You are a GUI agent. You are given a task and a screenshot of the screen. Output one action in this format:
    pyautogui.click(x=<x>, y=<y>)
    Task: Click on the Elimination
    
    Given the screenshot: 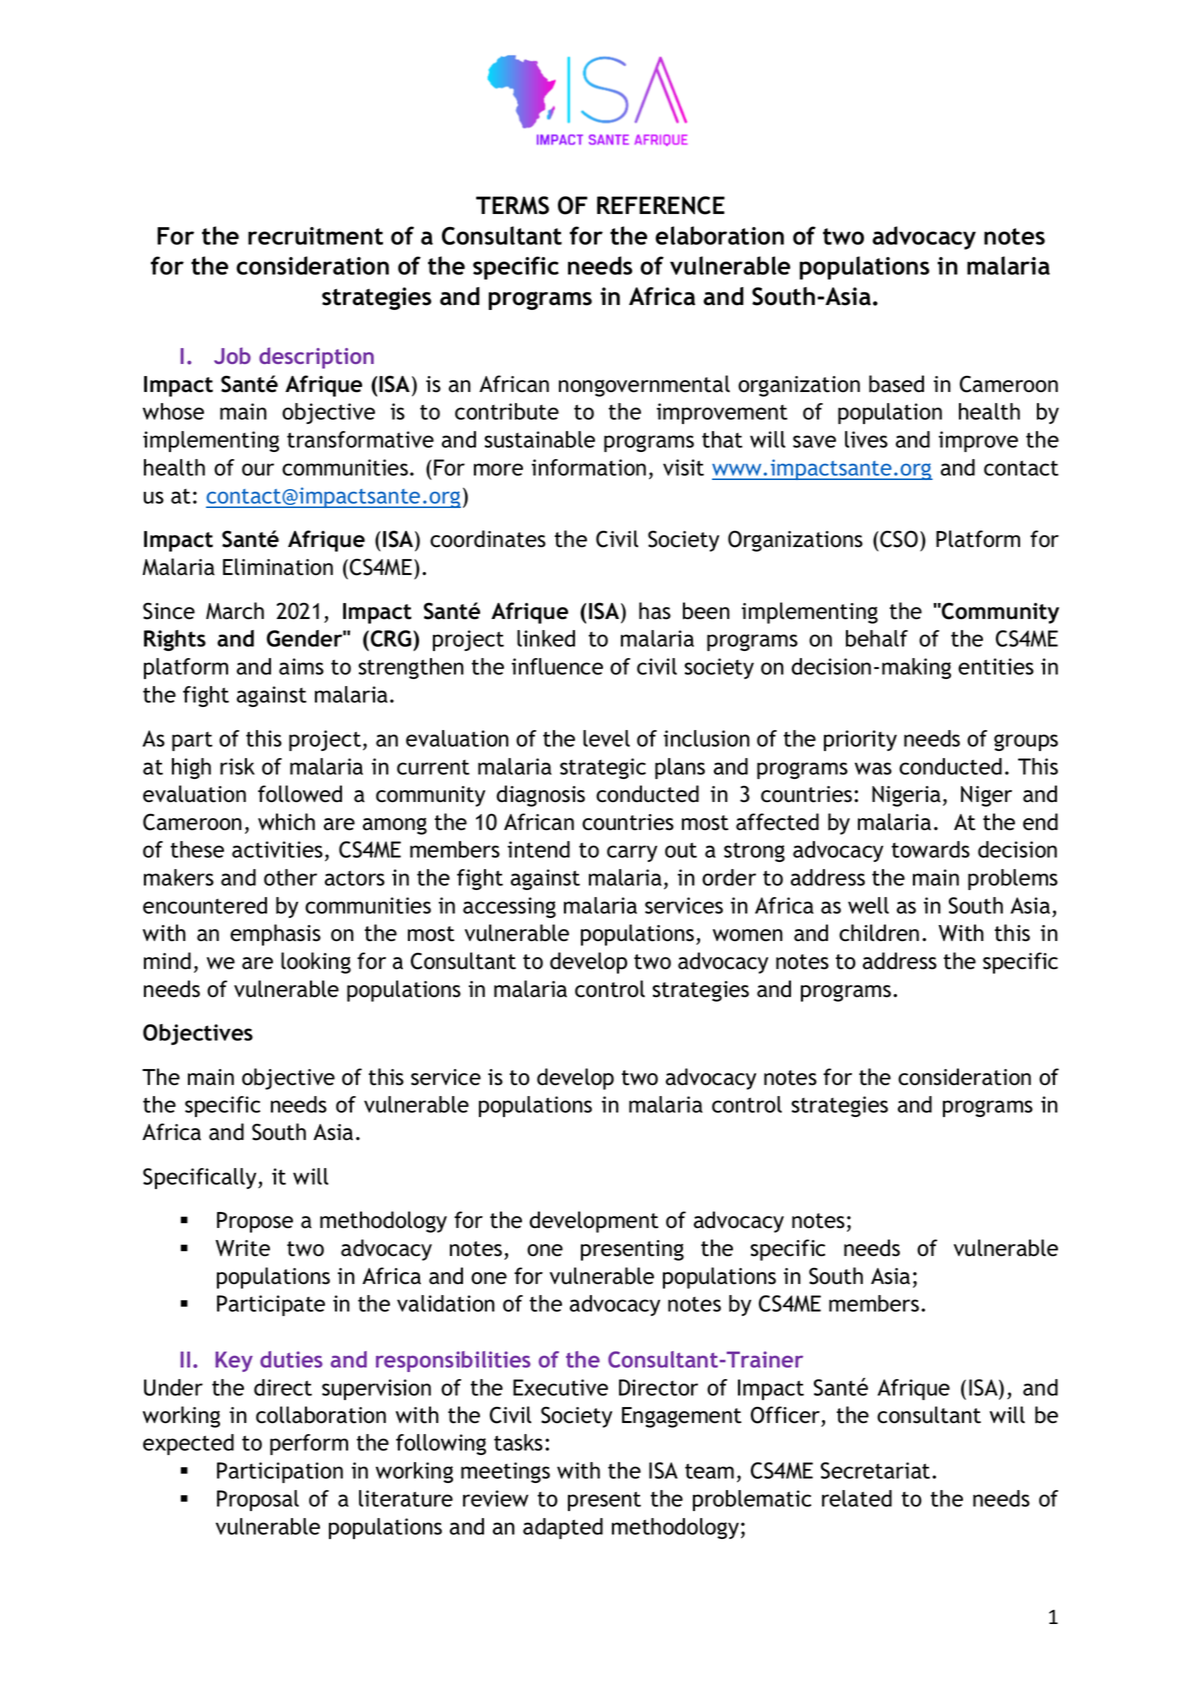 What is the action you would take?
    pyautogui.click(x=278, y=567)
